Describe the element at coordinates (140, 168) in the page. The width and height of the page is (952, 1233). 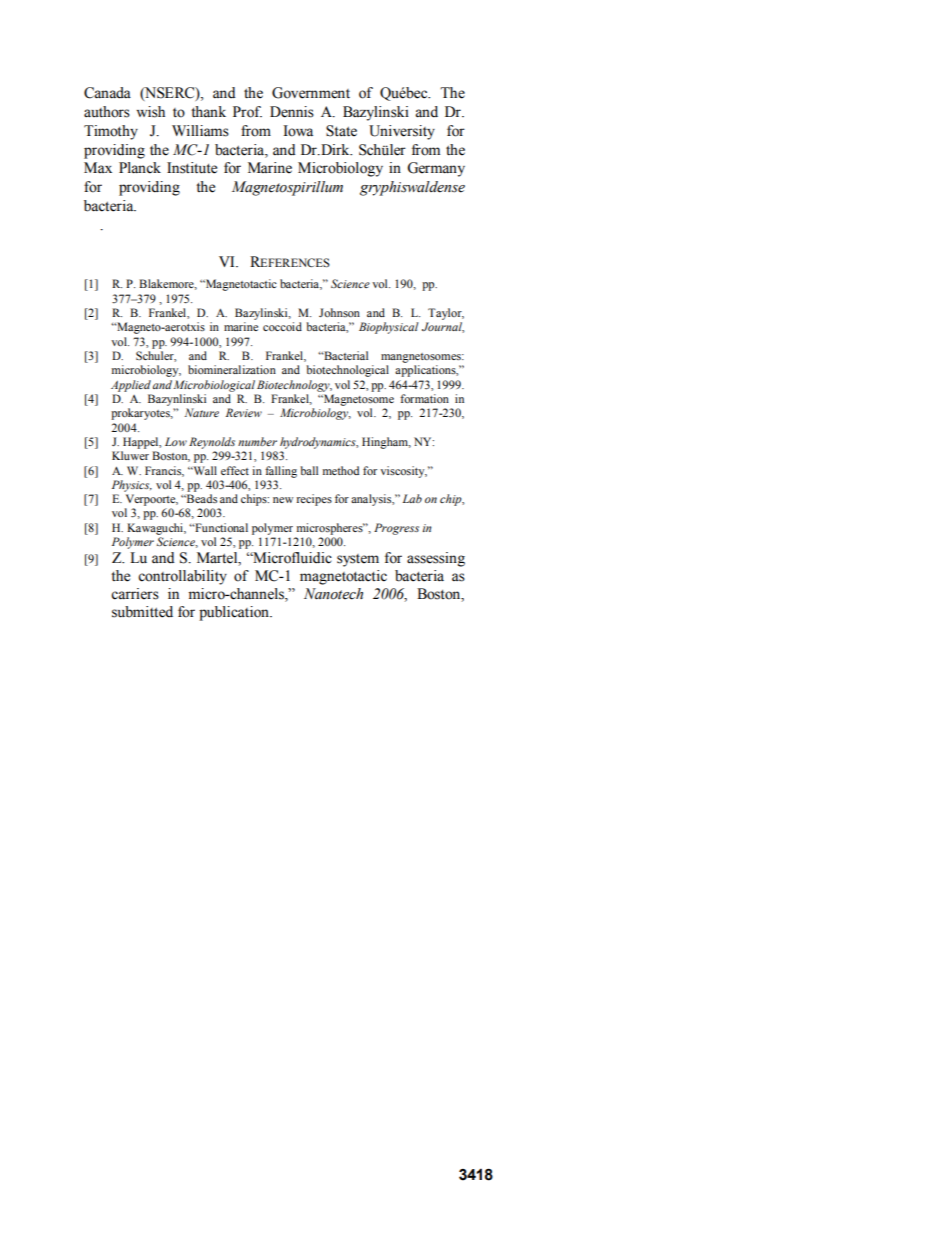
I see `Planck` at that location.
